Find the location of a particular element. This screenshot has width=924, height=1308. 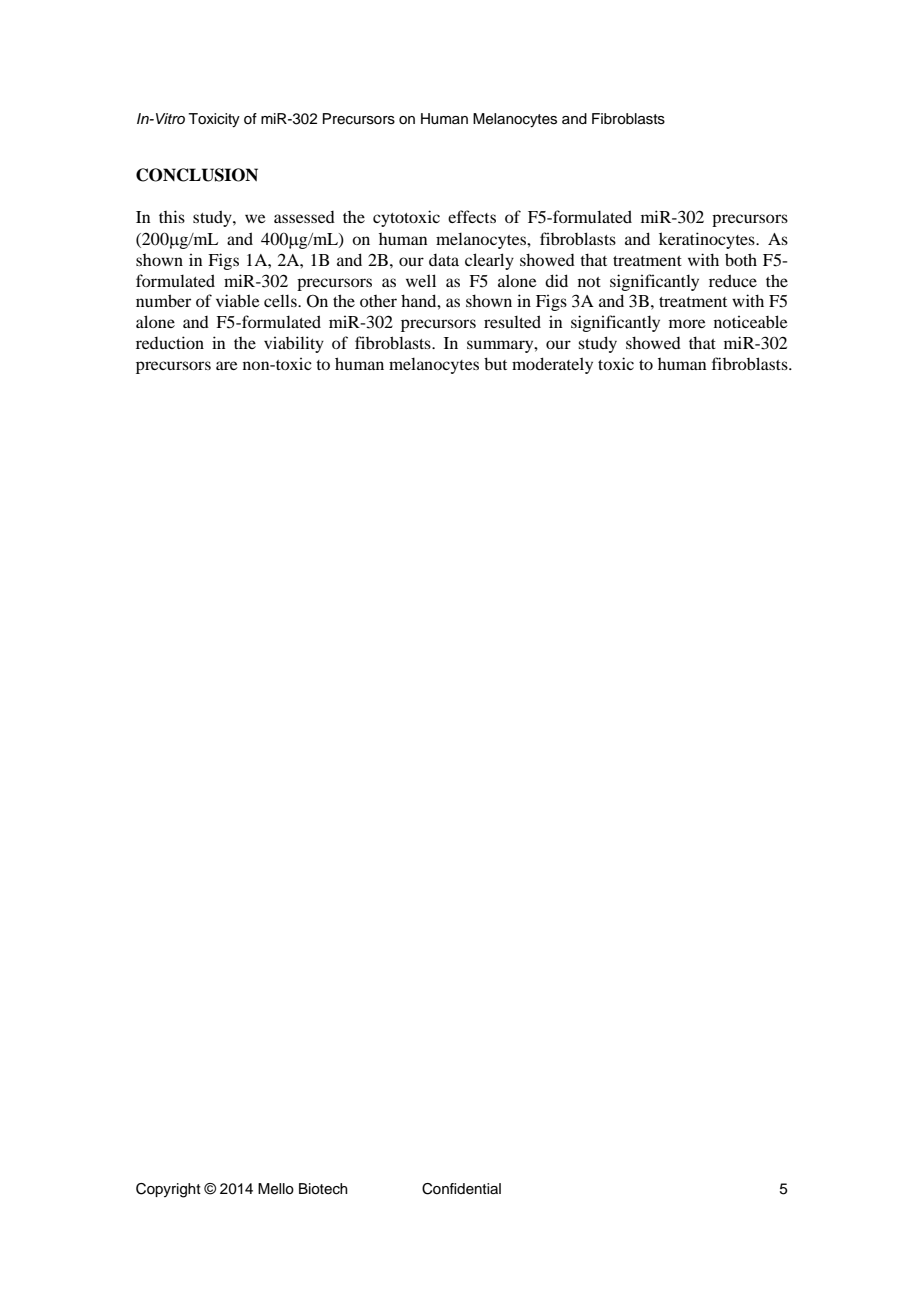

but is located at coordinates (495, 363).
